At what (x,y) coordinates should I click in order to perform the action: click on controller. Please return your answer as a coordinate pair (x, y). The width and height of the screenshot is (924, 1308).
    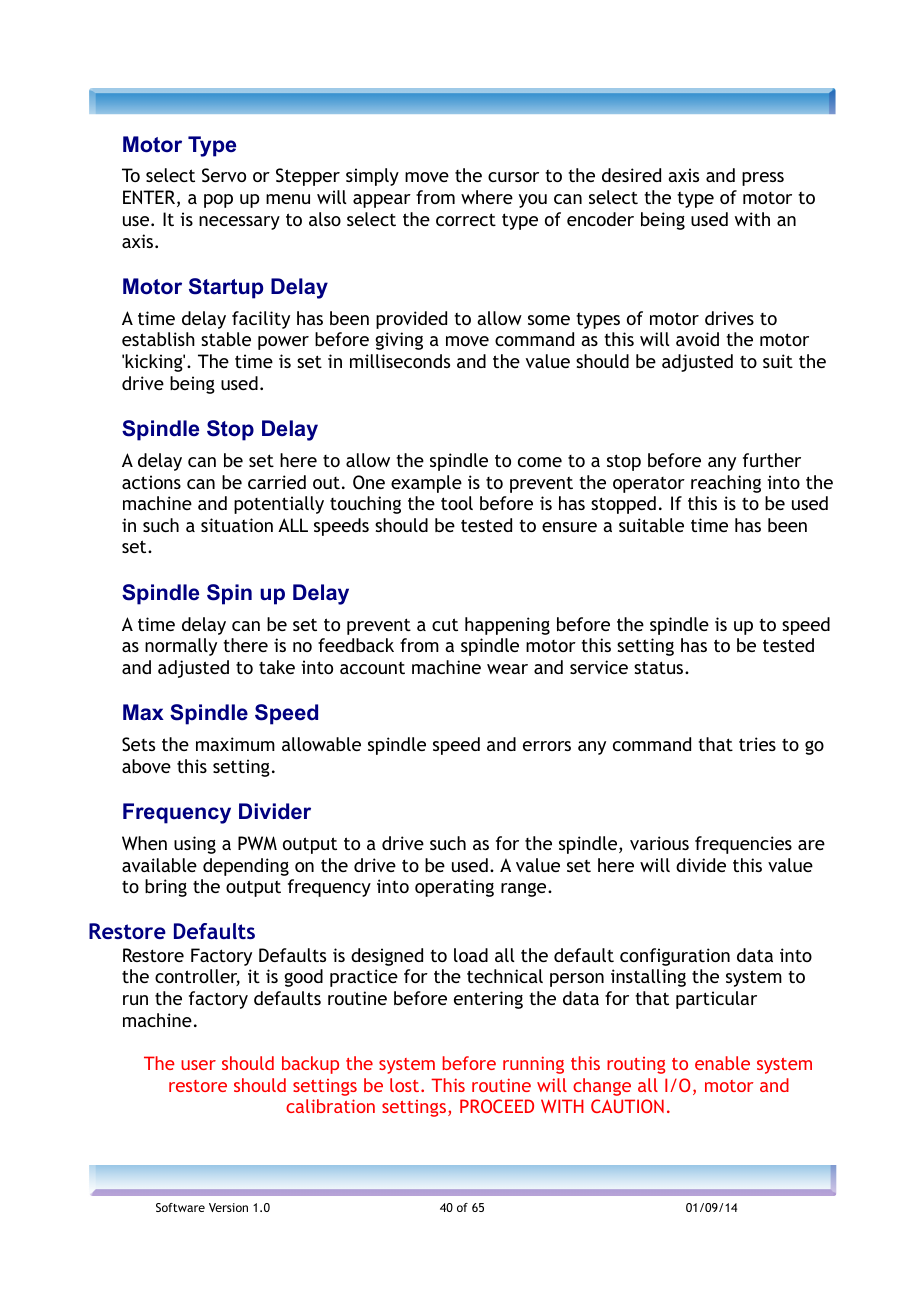
    Looking at the image, I should click on (197, 977).
